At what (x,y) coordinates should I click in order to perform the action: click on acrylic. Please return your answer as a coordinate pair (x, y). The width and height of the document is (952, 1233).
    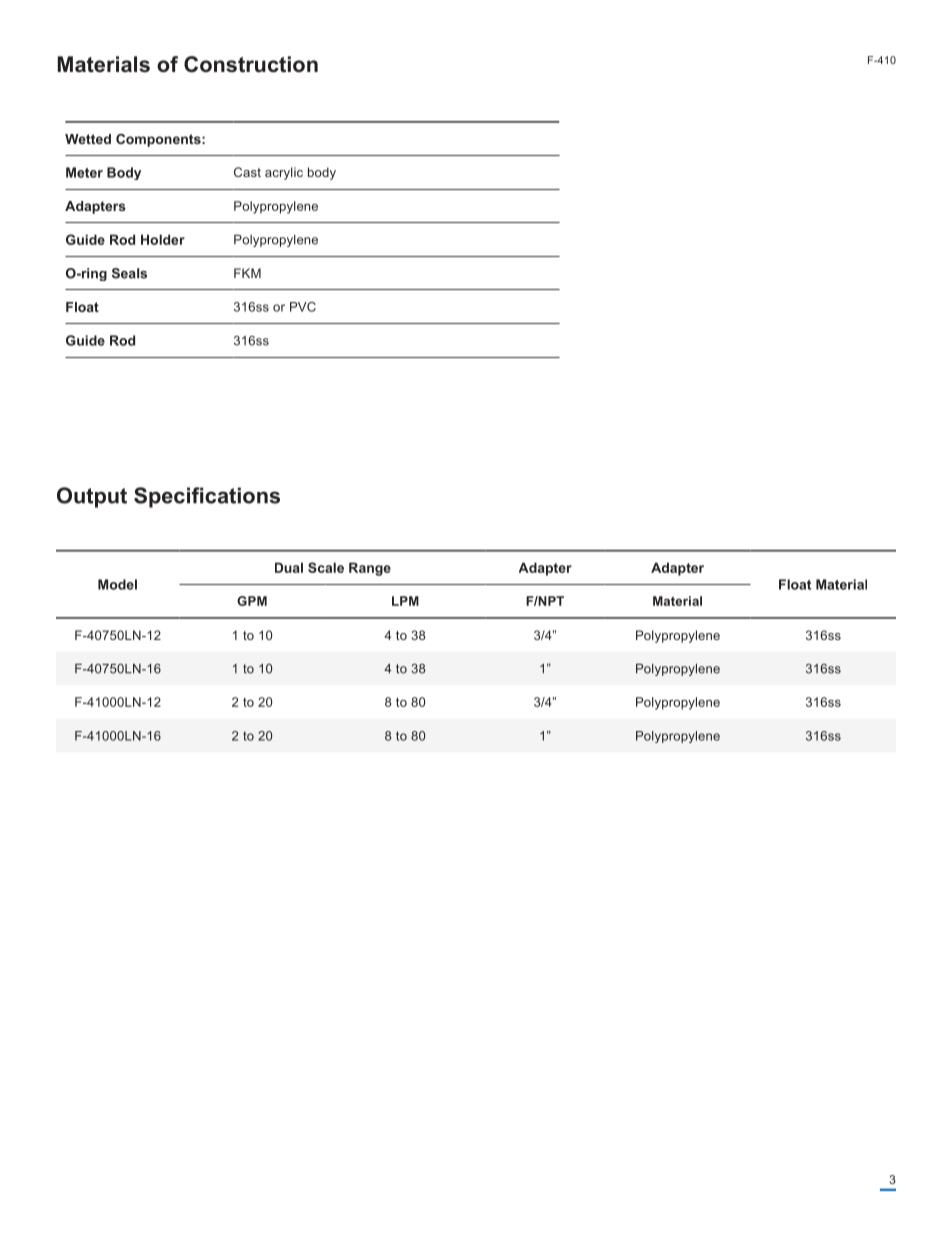
    Looking at the image, I should click on (284, 173).
